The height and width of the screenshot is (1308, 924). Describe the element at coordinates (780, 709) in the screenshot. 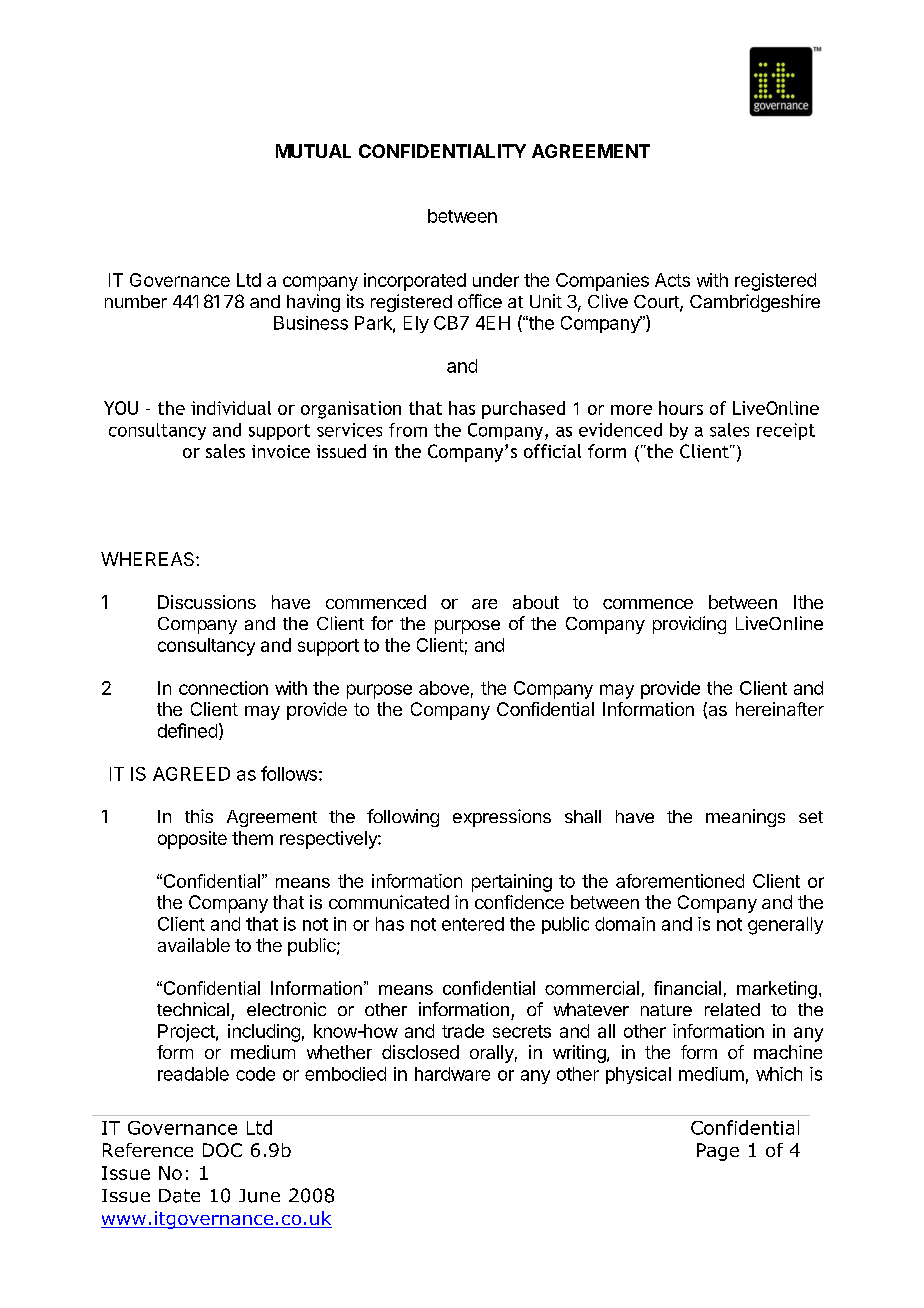

I see `hereinafter` at that location.
